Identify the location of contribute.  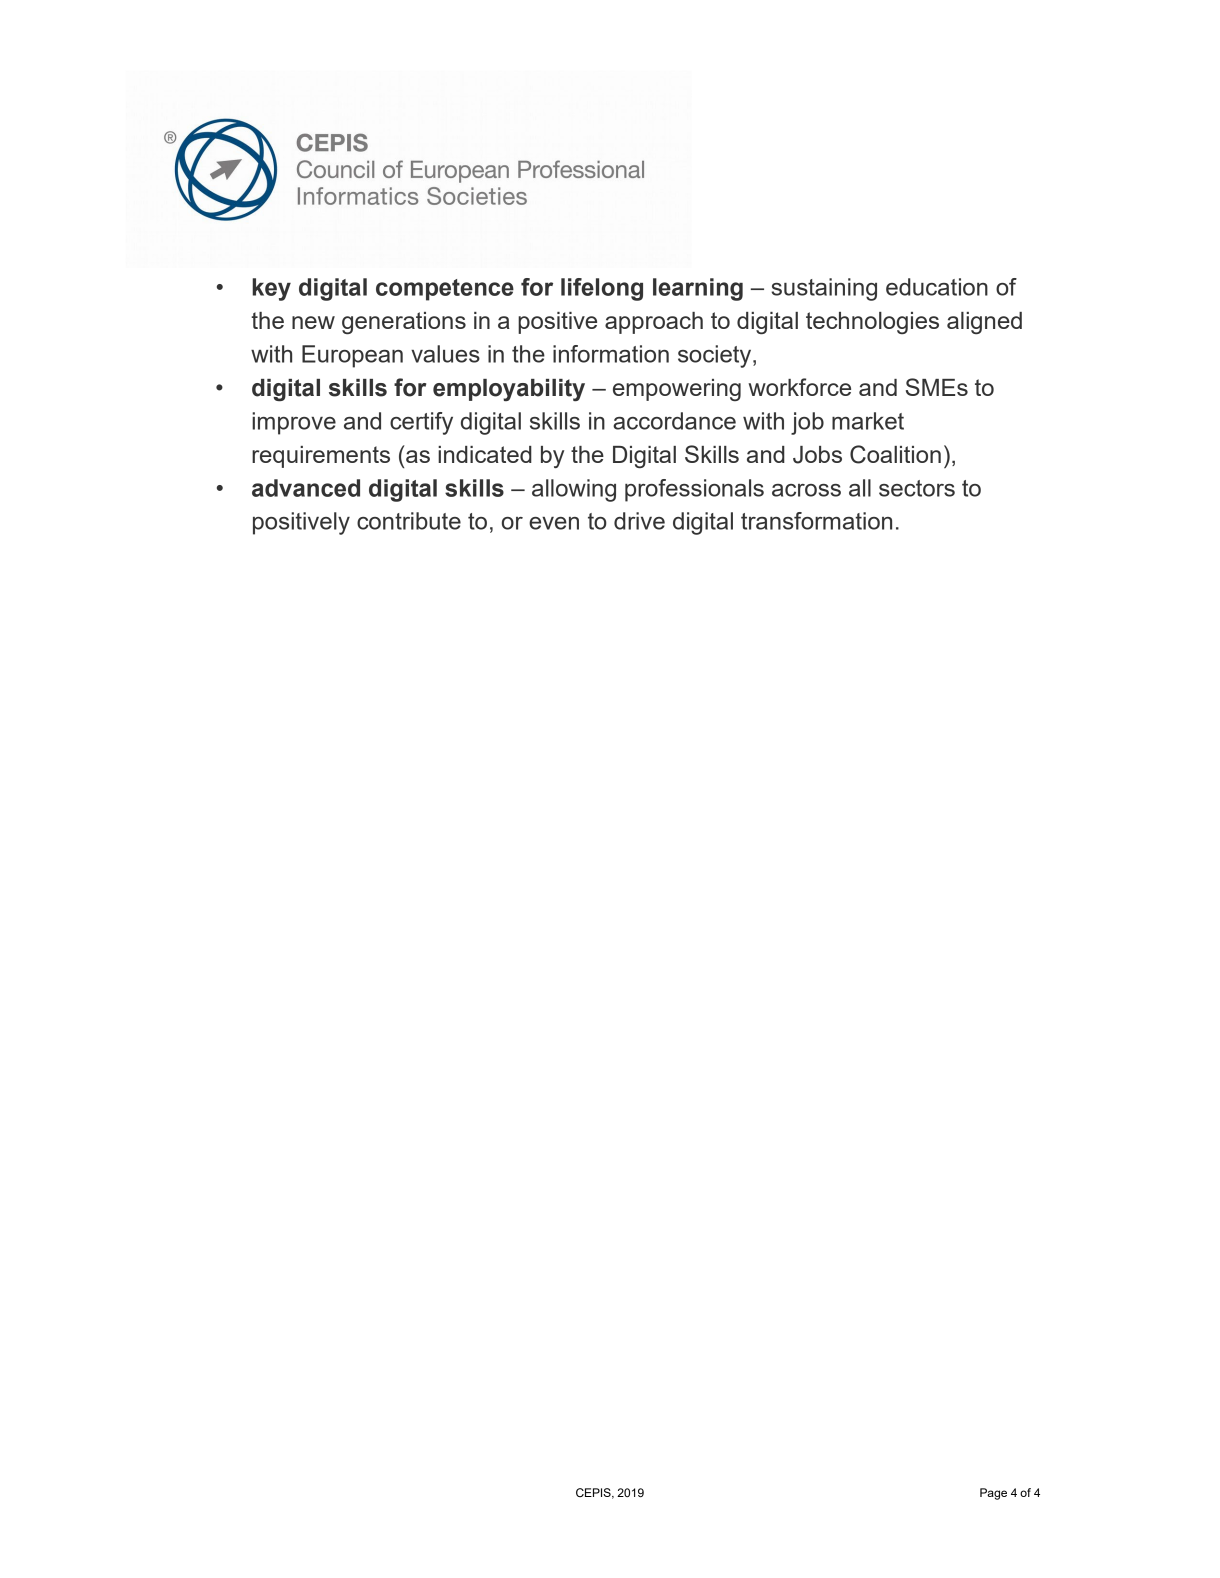
(409, 521).
